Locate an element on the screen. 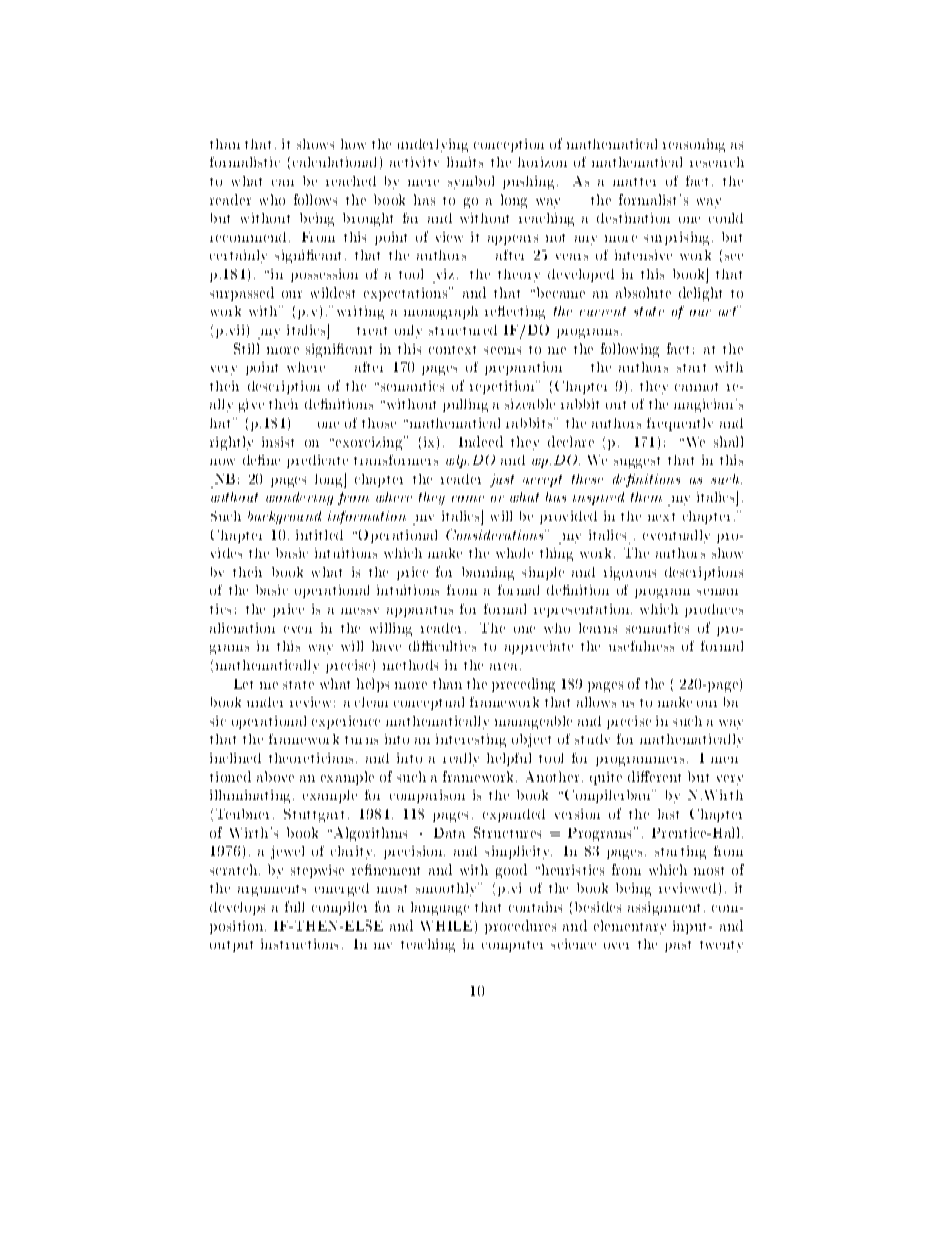 Image resolution: width=952 pixels, height=1233 pixels. follows is located at coordinates (315, 199).
